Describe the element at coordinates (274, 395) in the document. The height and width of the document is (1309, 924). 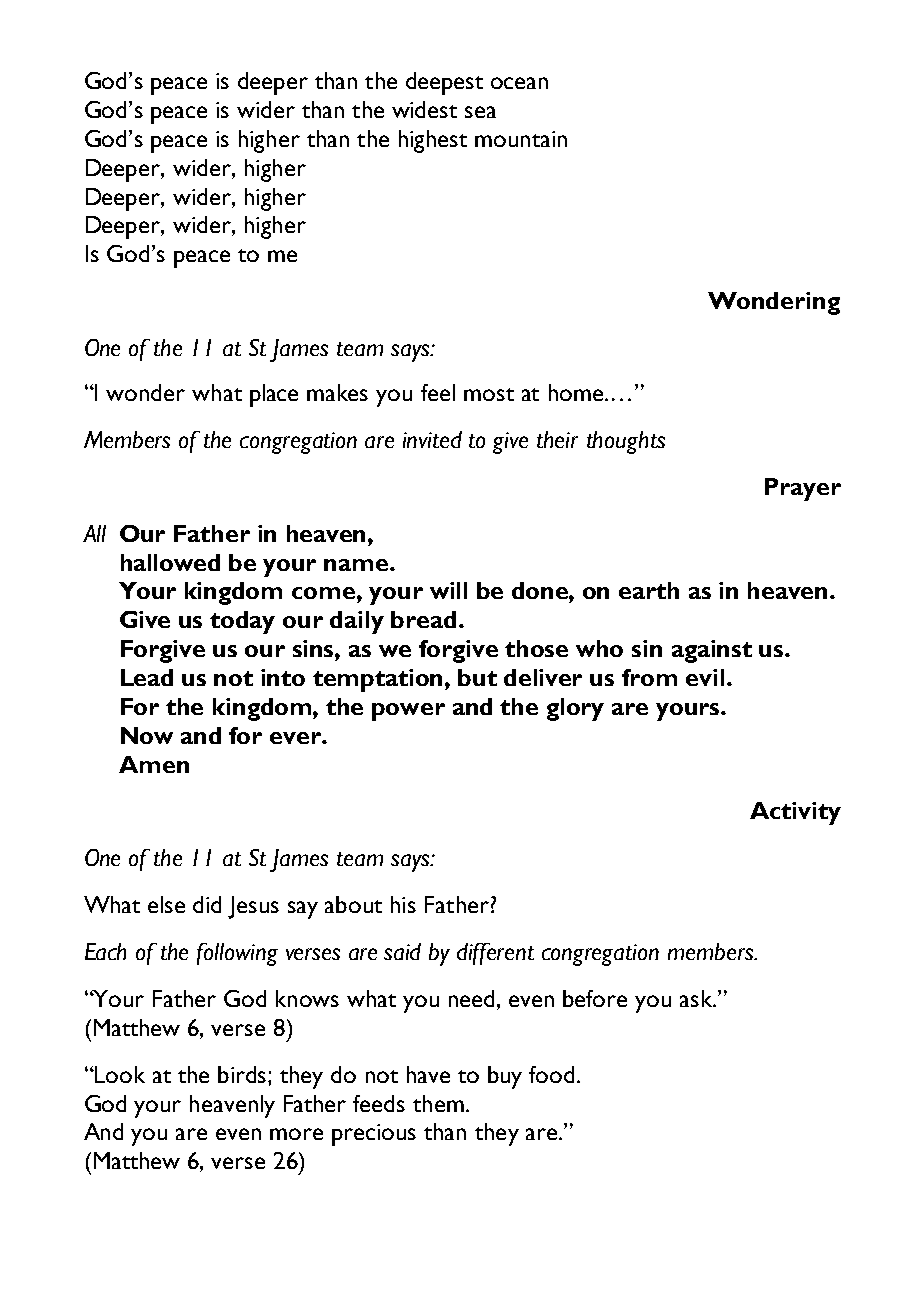
I see `place` at that location.
